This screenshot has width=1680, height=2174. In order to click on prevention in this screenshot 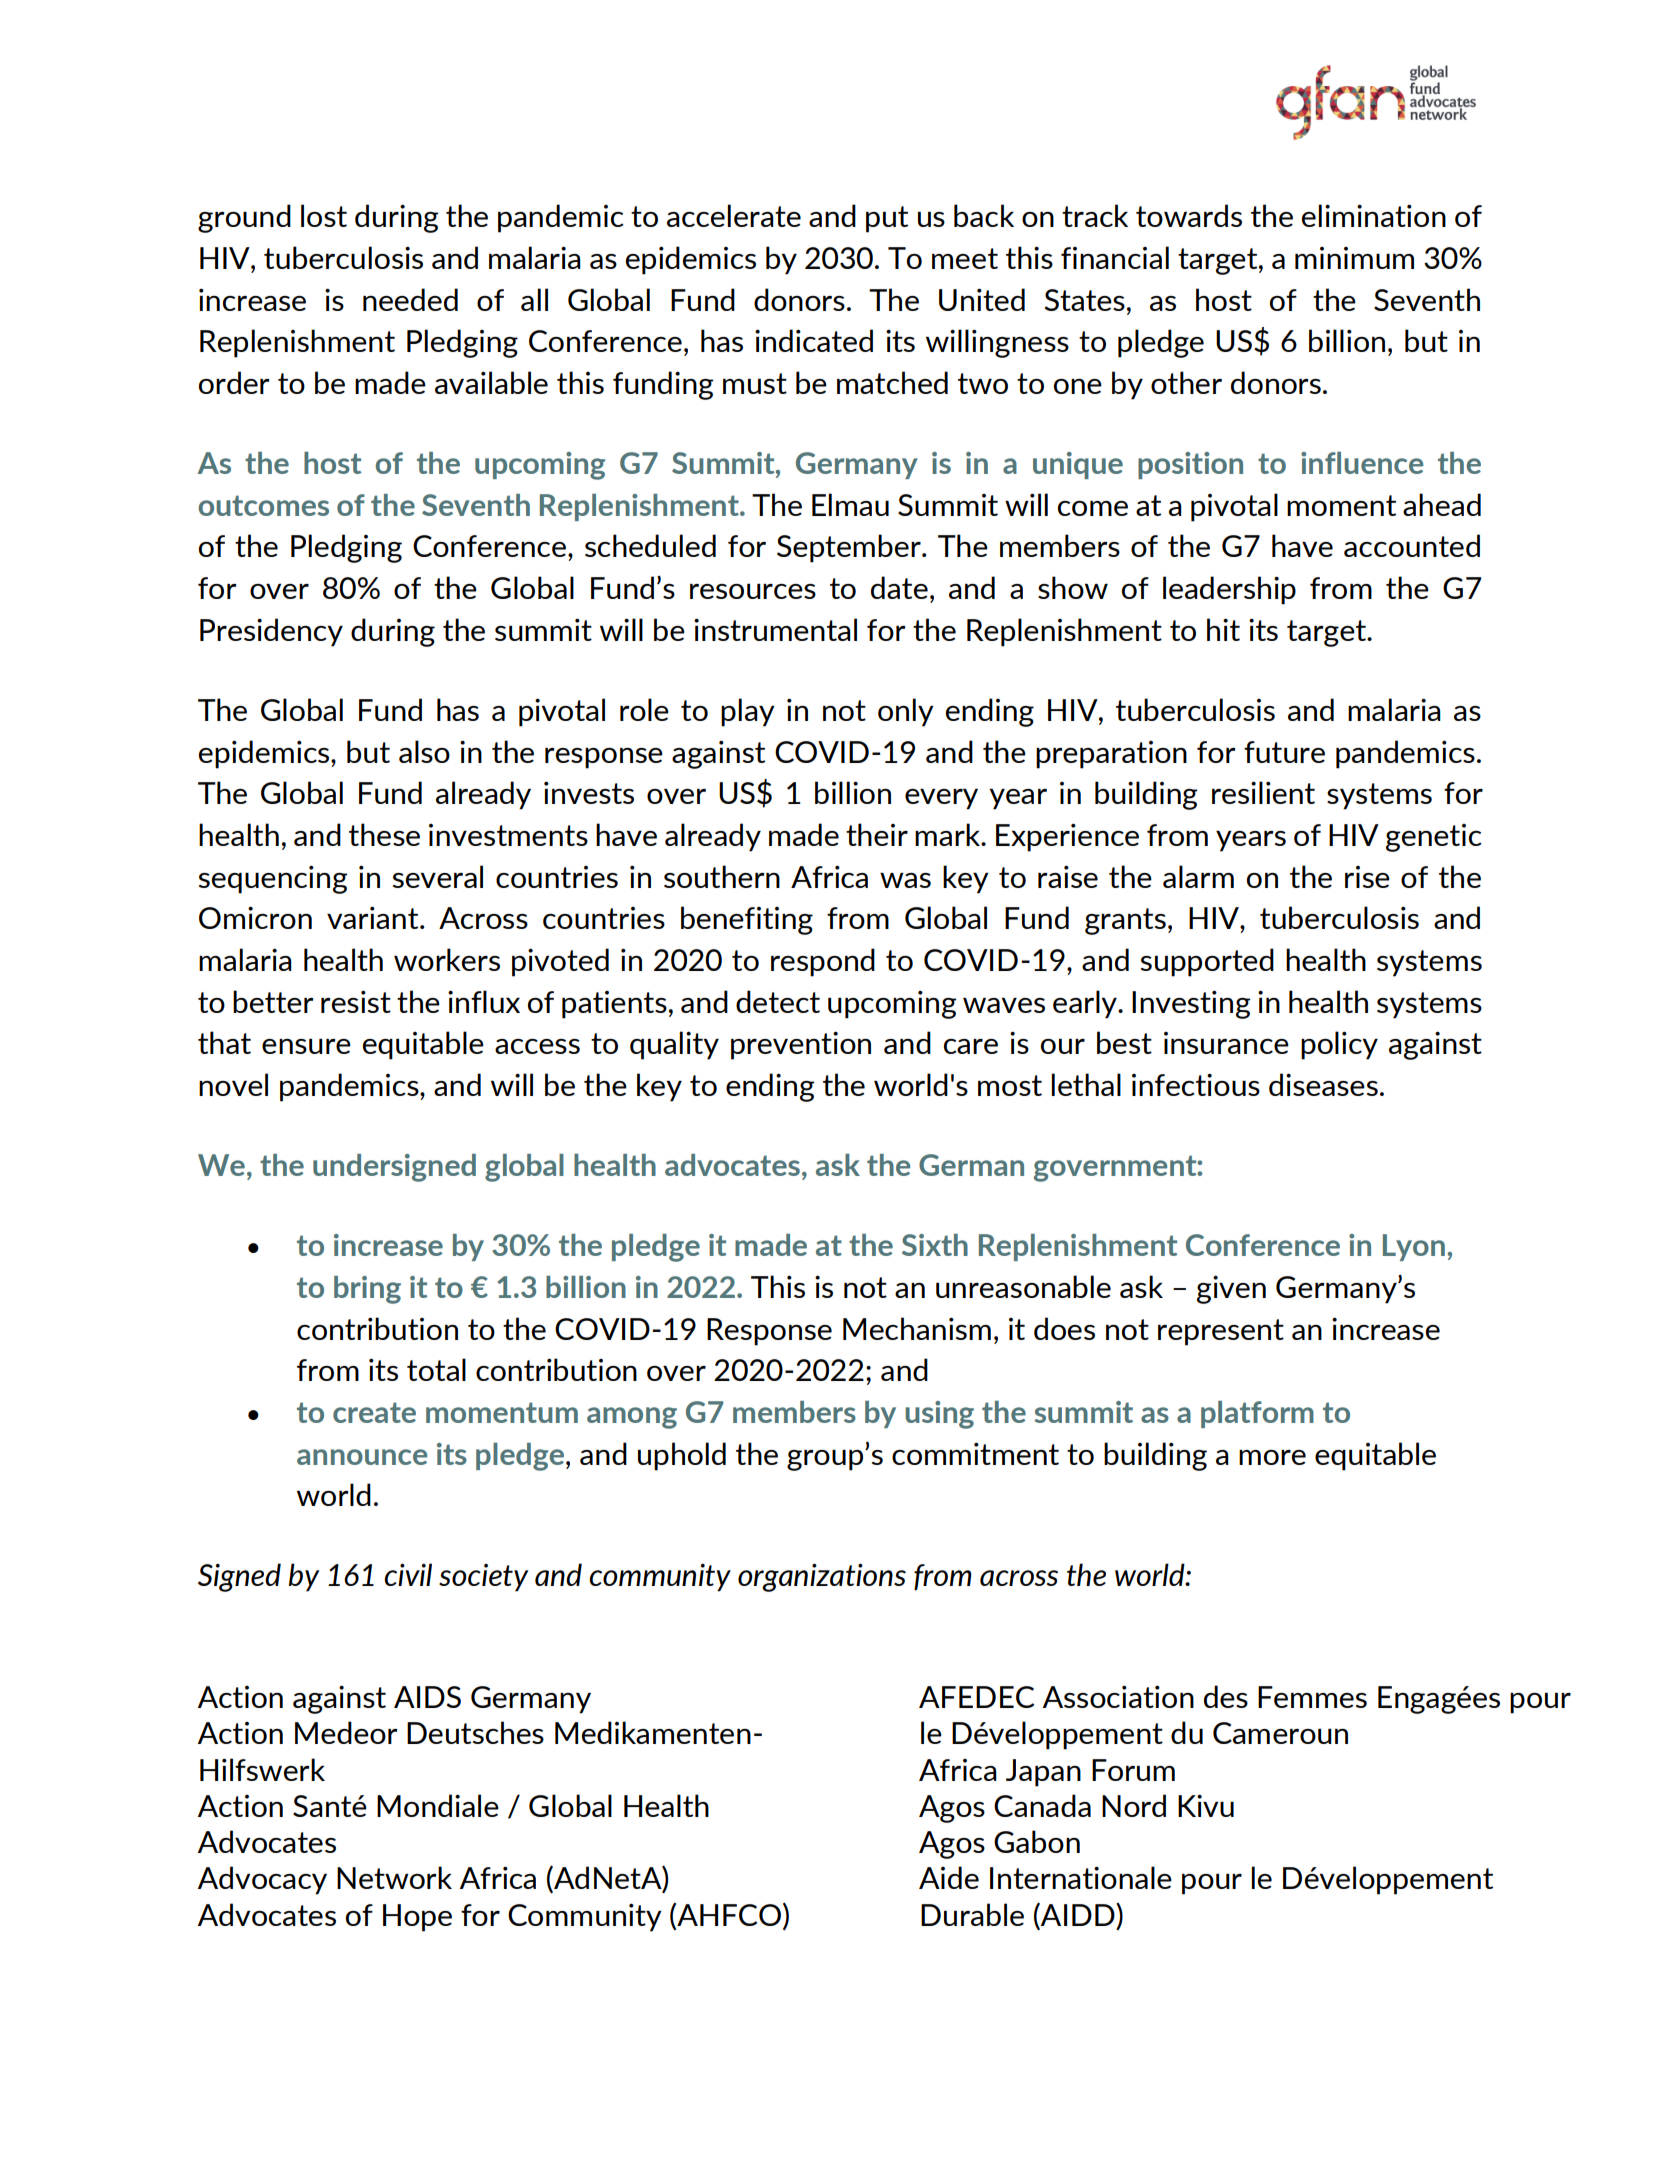, I will do `click(801, 1045)`.
